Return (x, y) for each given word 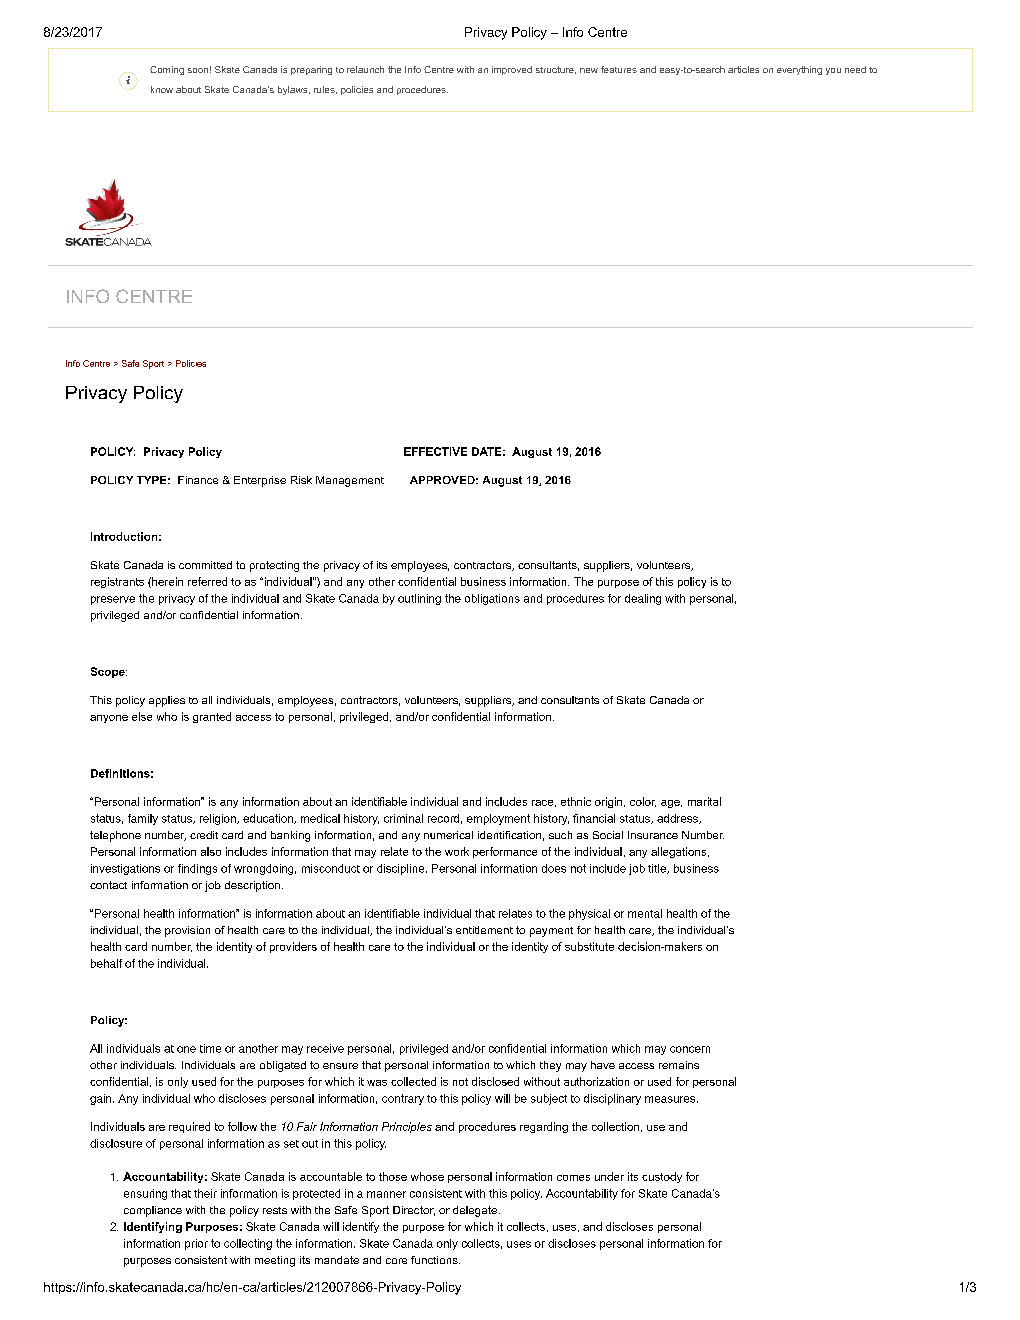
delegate (475, 1211)
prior (196, 1244)
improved (512, 70)
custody (662, 1177)
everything (799, 70)
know (162, 89)
